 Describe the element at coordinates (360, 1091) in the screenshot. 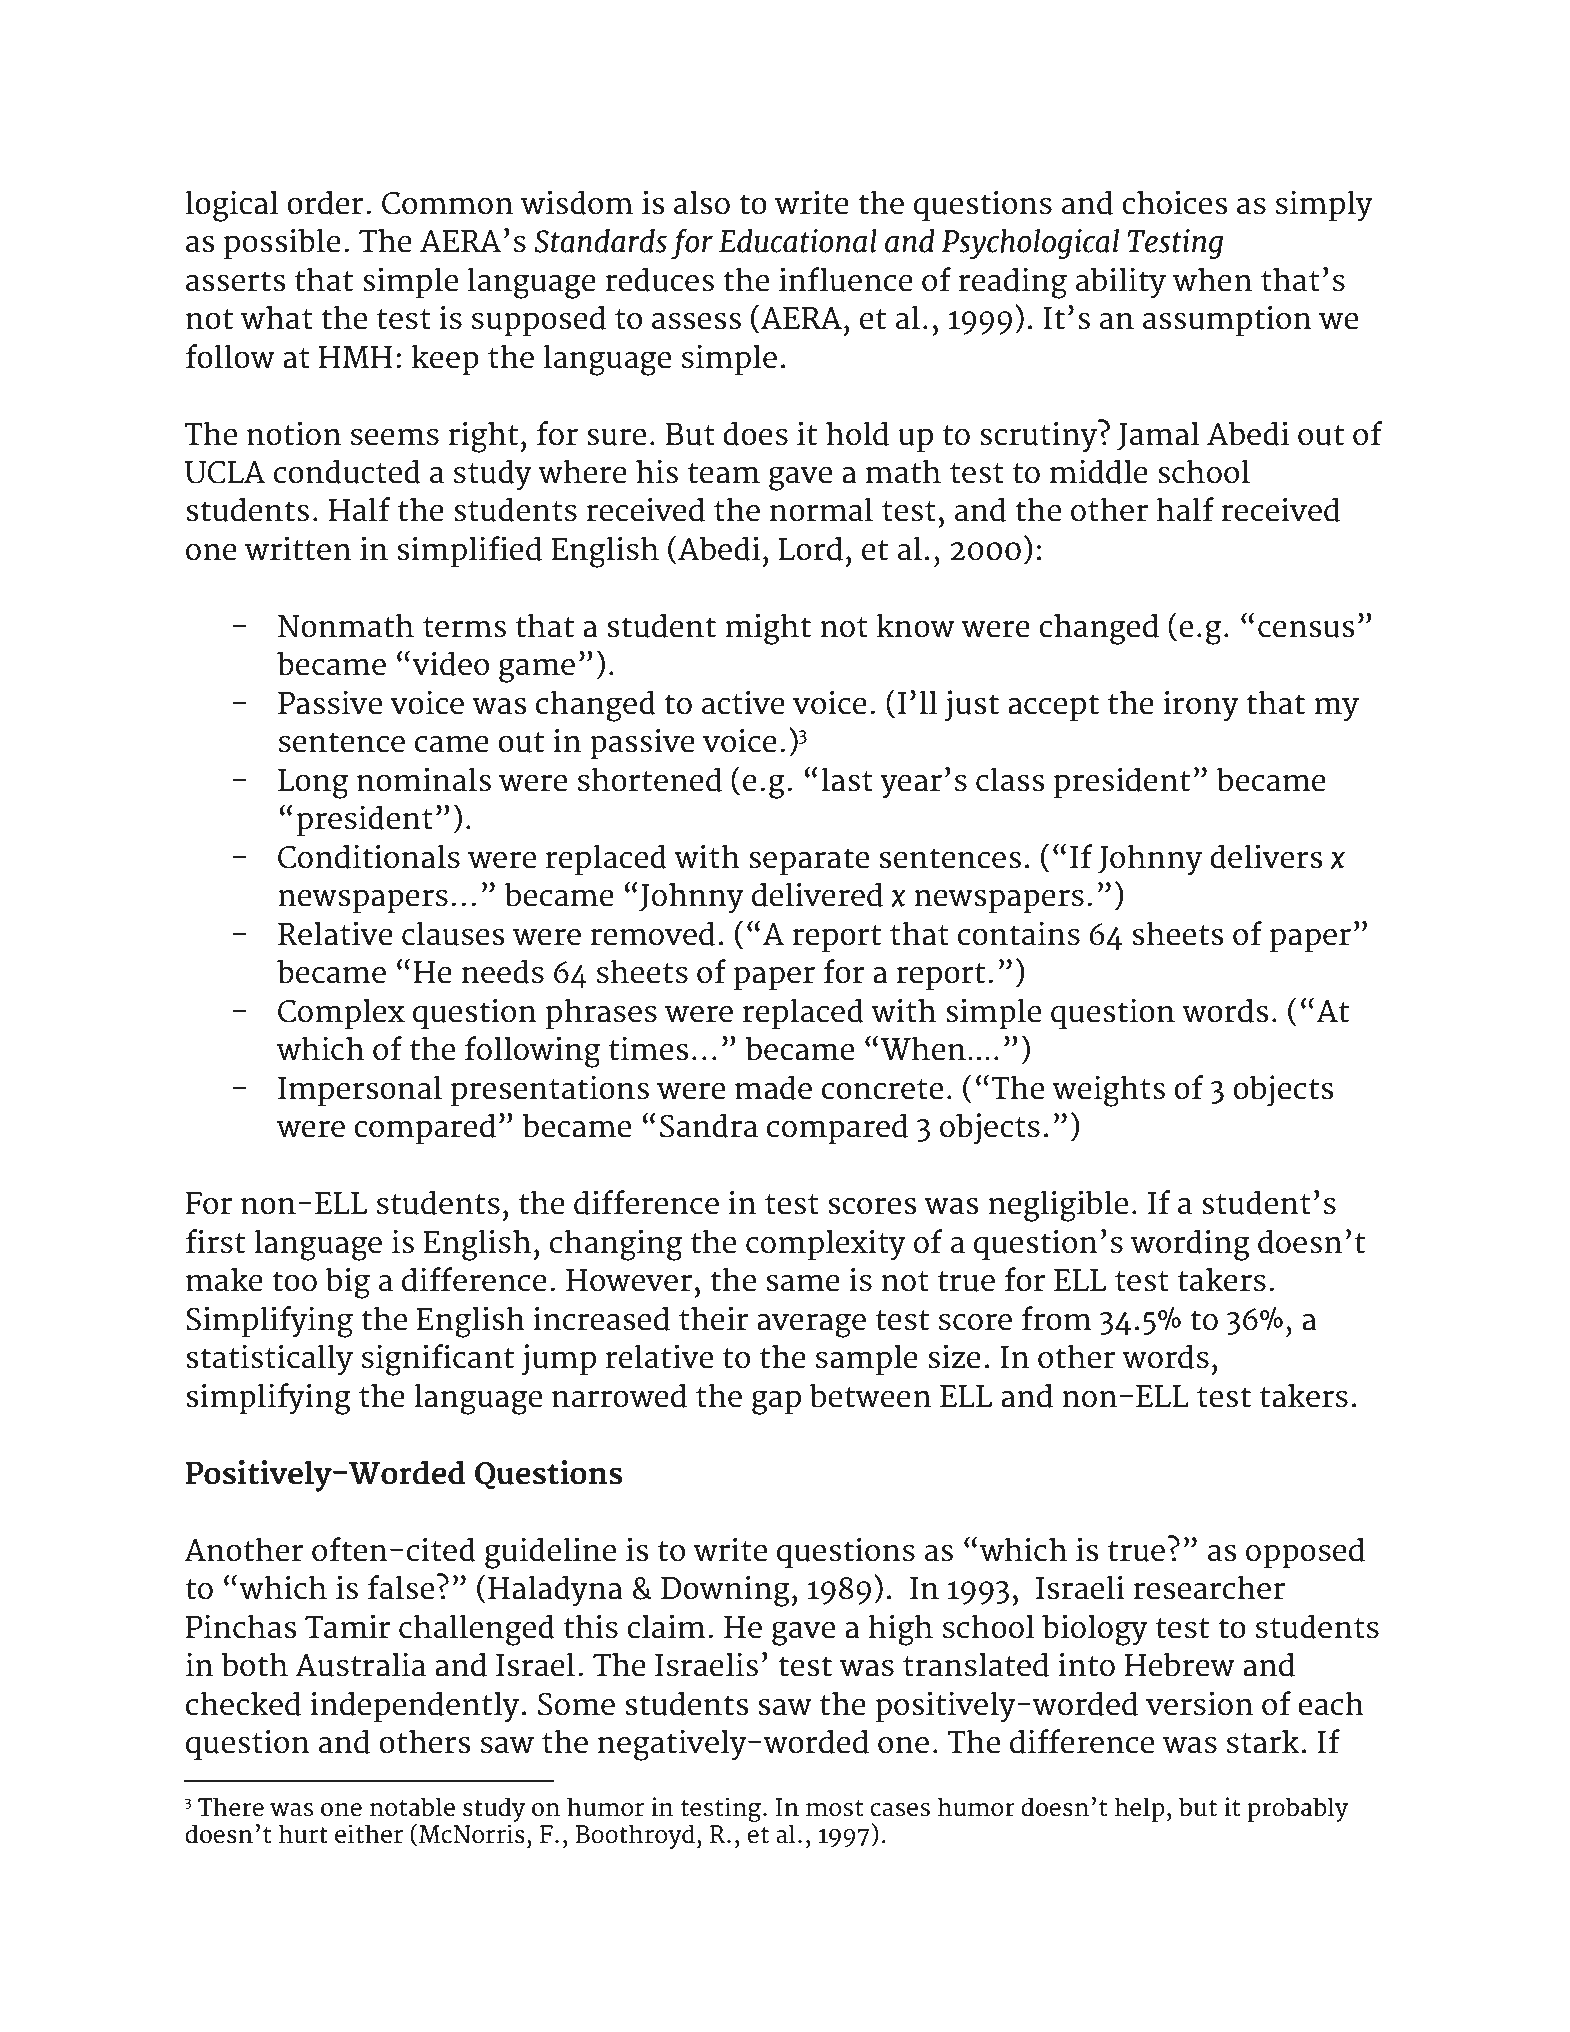

I see `Impersonal` at that location.
